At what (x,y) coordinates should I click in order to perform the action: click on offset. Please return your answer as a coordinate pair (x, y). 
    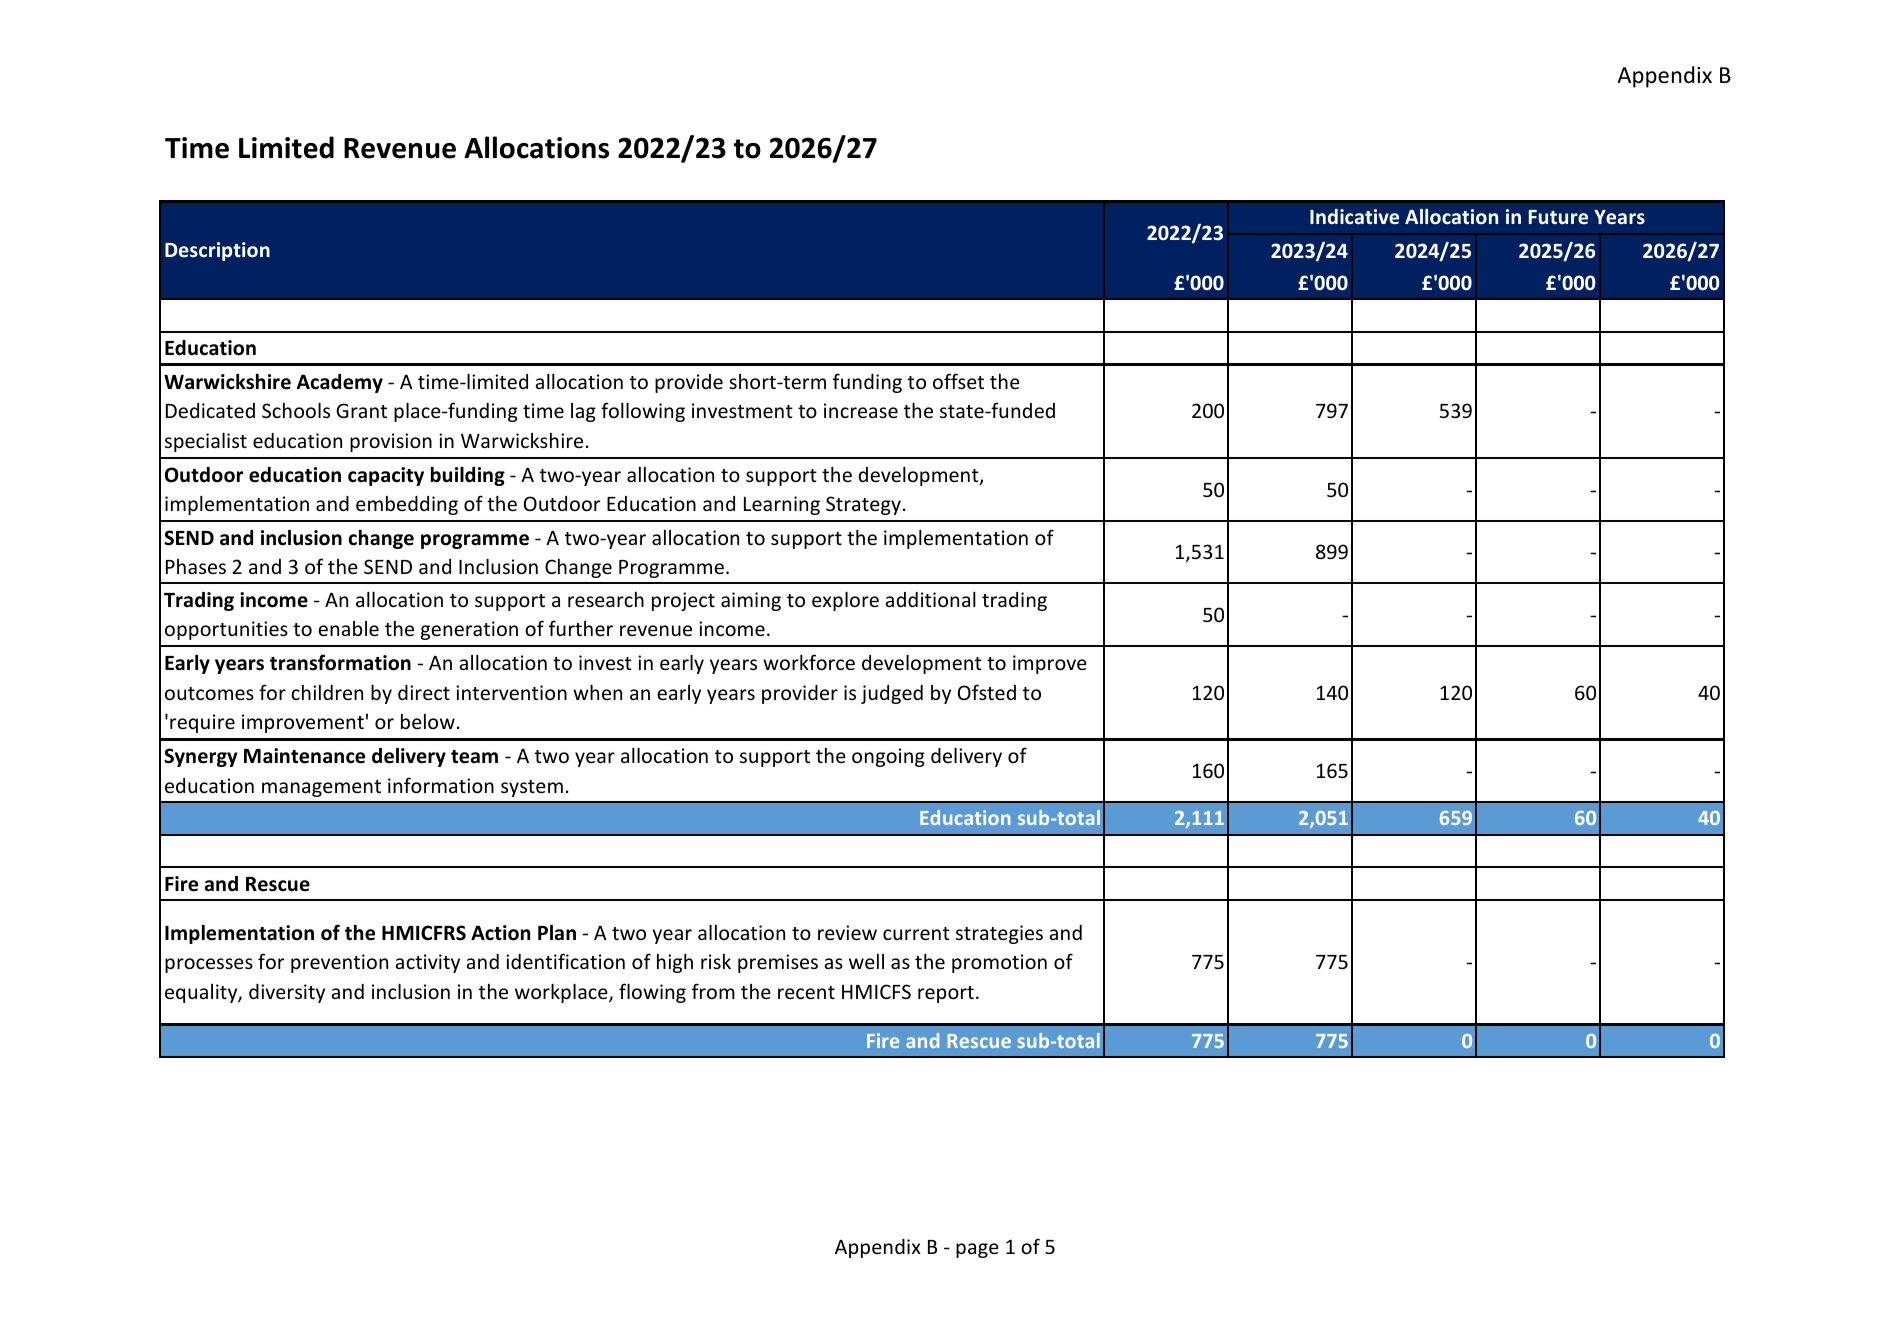
    Looking at the image, I should click on (958, 381).
